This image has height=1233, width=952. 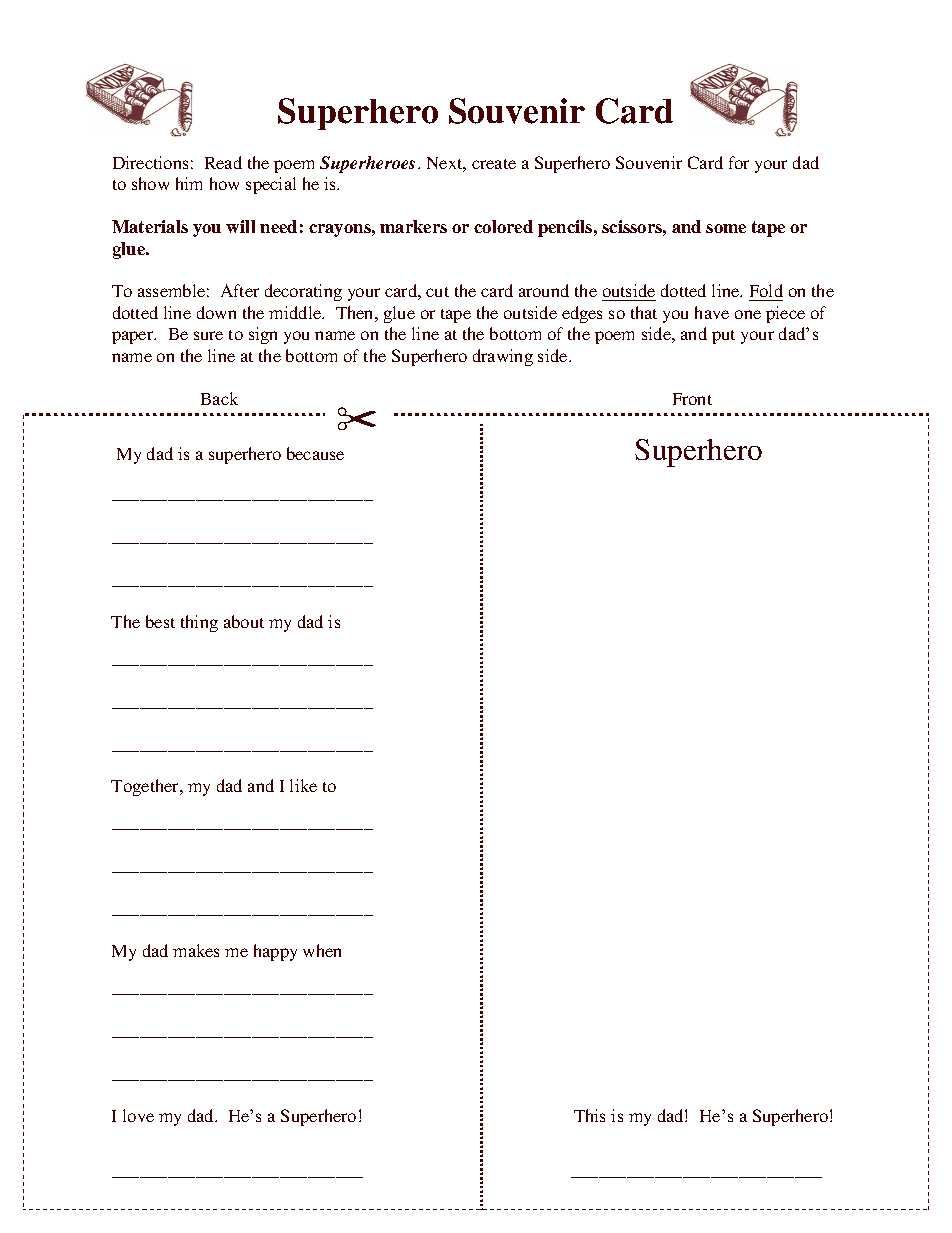 I want to click on put, so click(x=723, y=337).
